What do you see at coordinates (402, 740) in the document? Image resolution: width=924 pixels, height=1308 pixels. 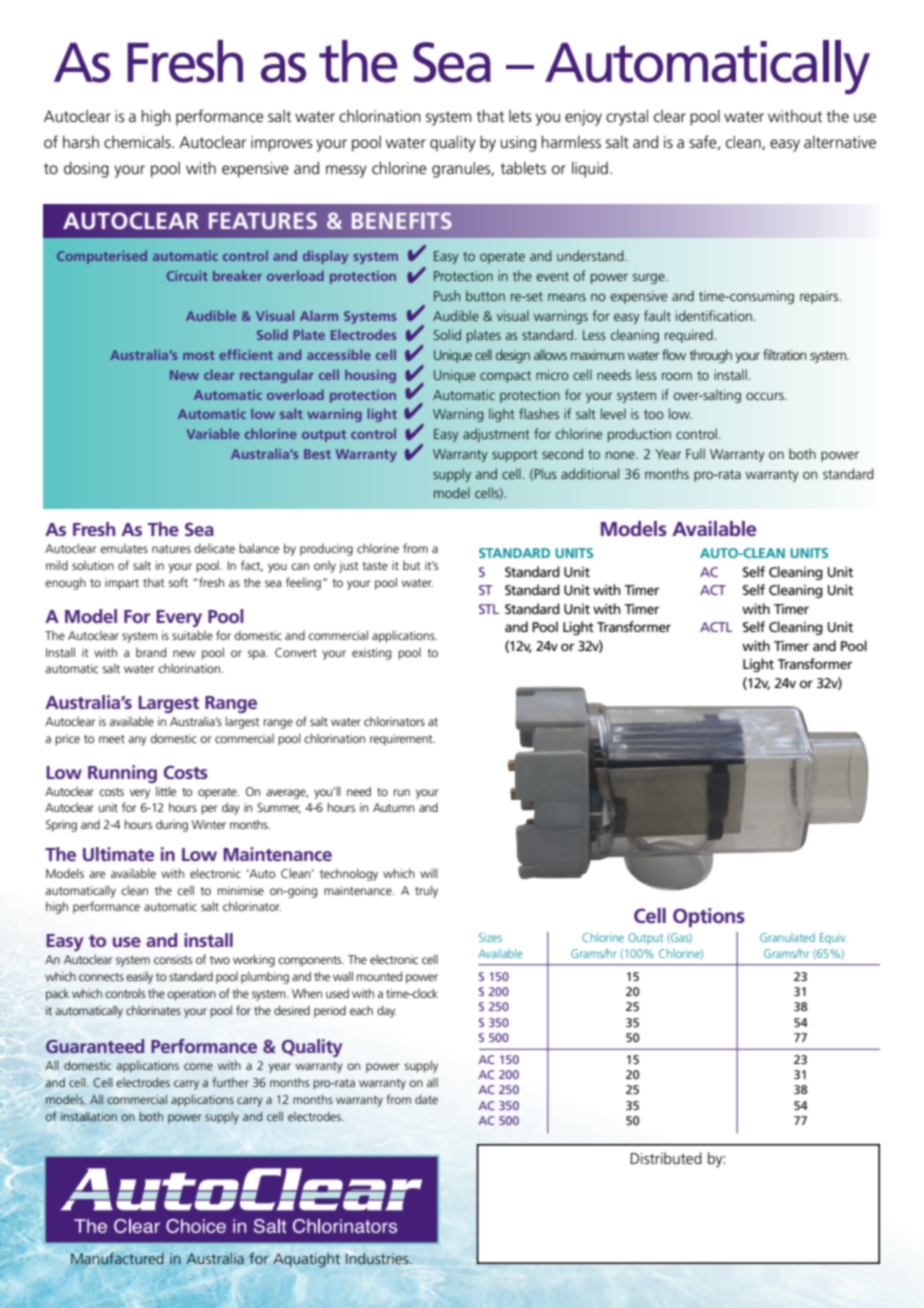 I see `requirement` at bounding box center [402, 740].
